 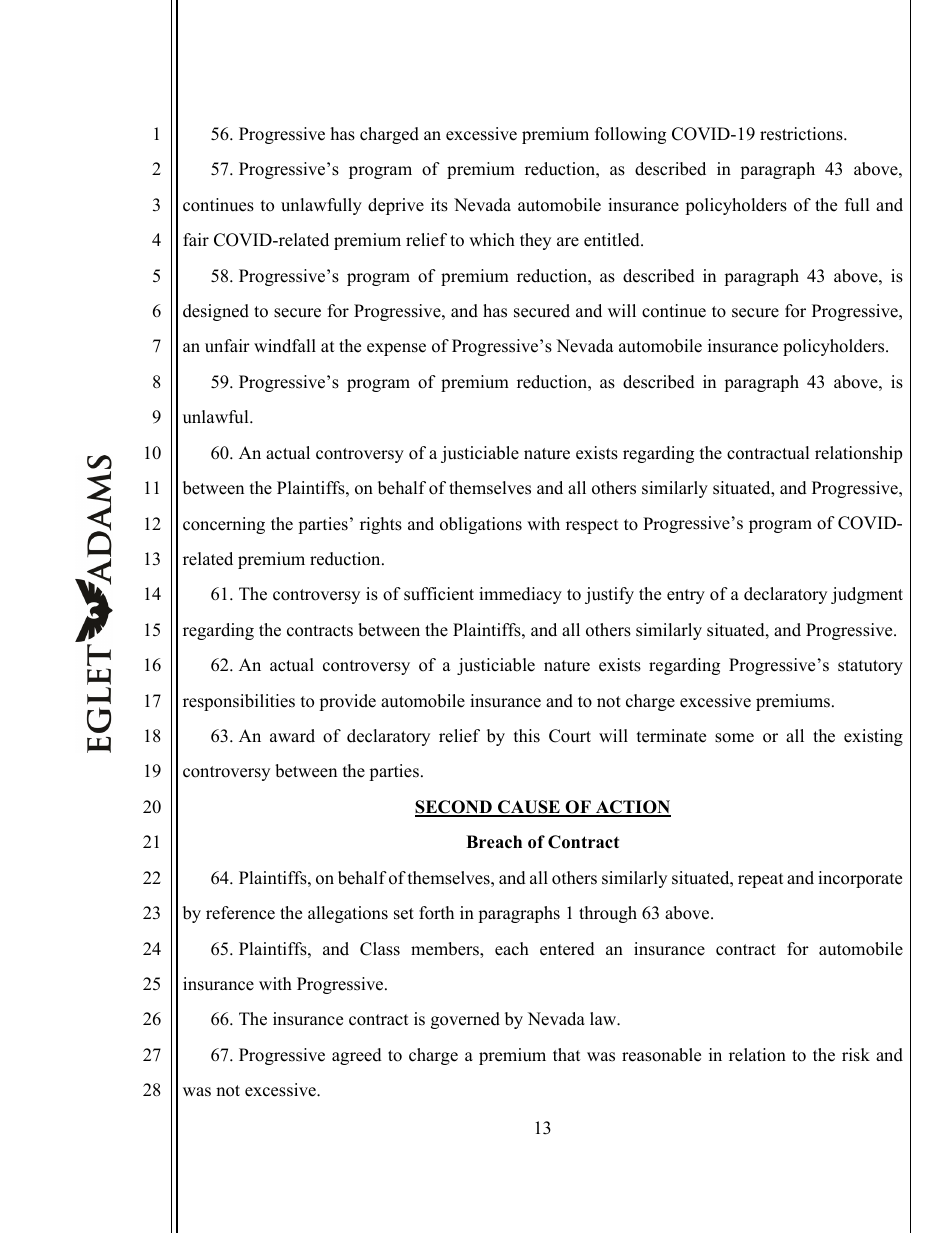 I want to click on expense, so click(x=396, y=349).
